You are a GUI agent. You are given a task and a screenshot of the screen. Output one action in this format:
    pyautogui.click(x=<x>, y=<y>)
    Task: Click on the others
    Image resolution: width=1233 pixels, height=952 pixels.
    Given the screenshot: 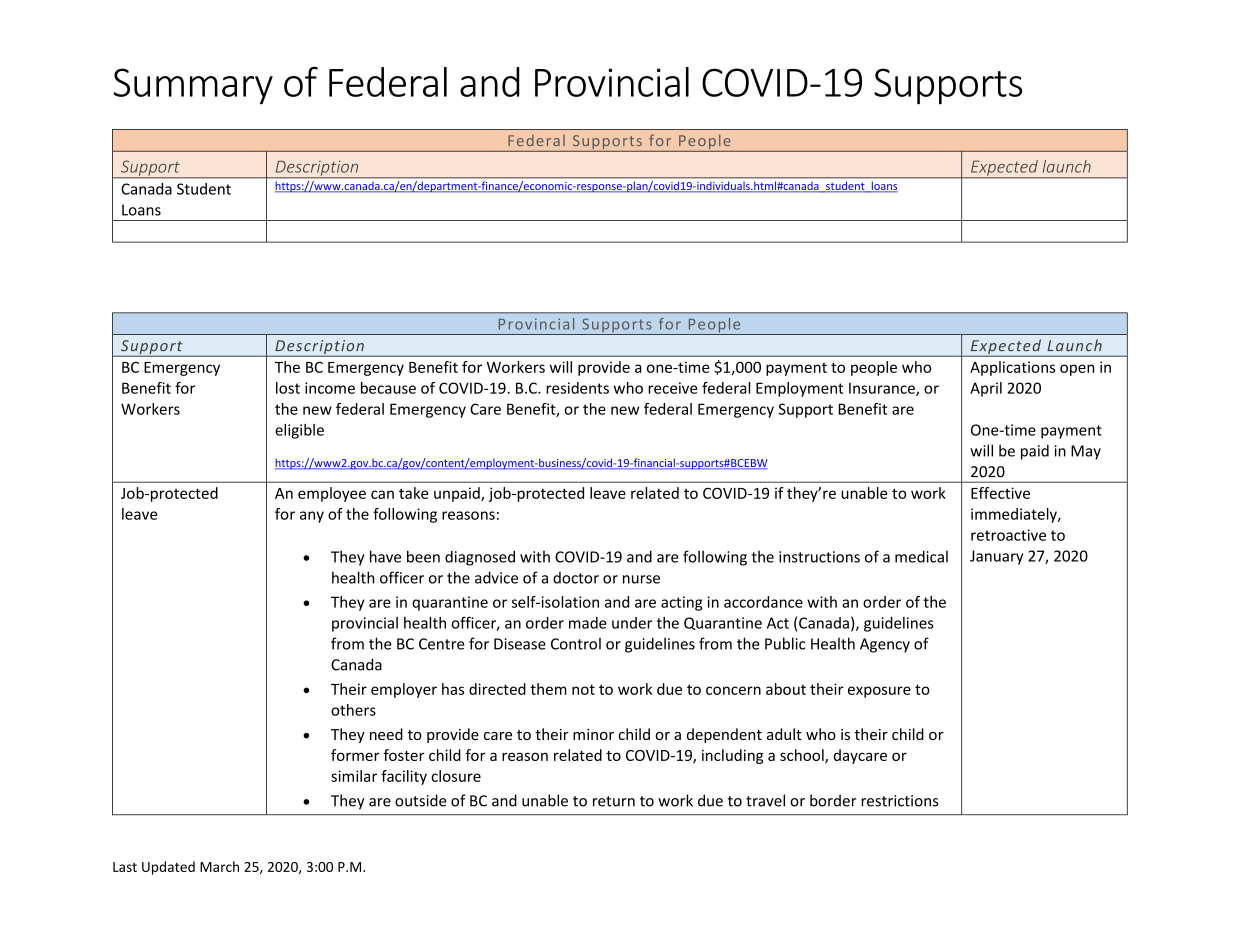 What is the action you would take?
    pyautogui.click(x=353, y=710)
